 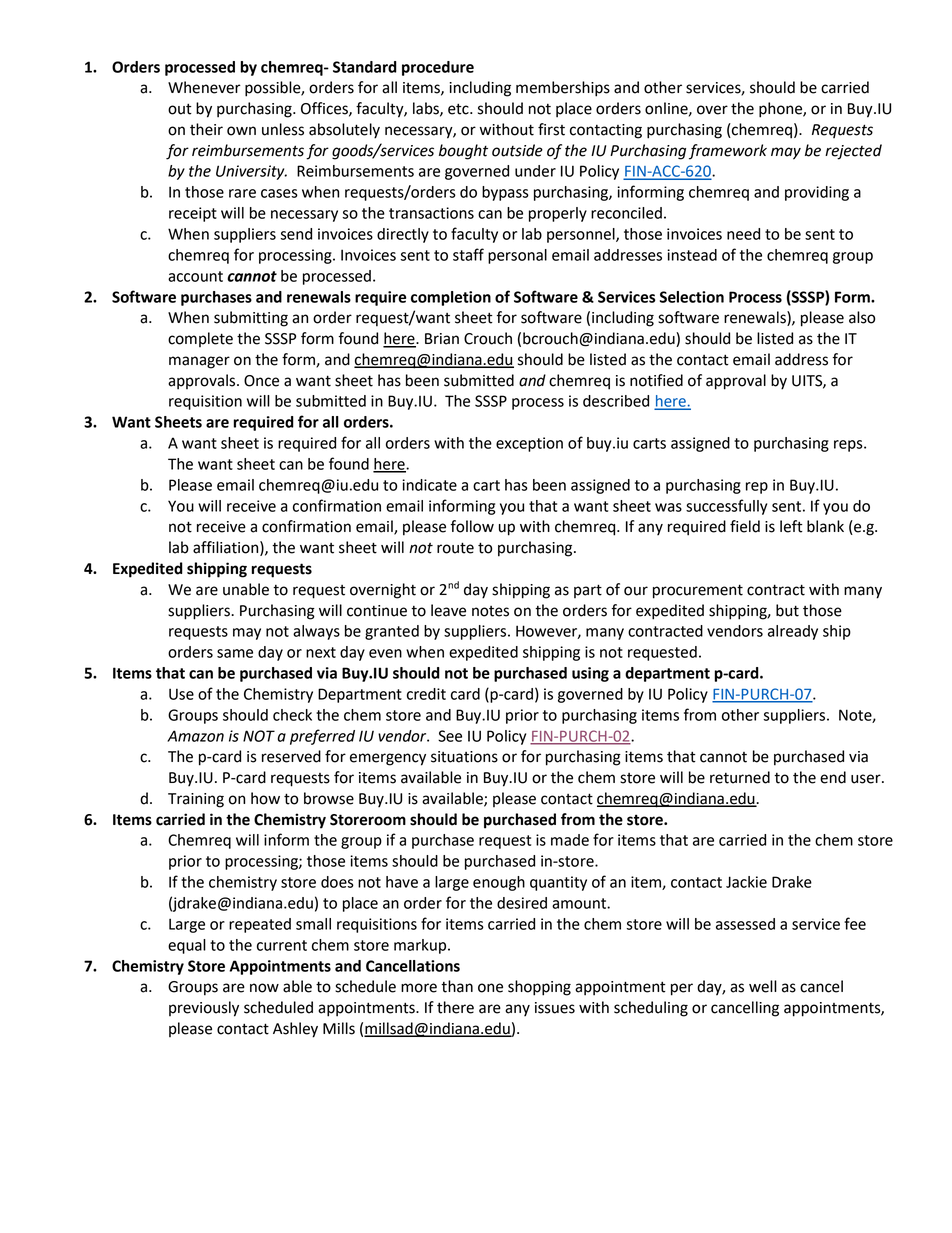 I want to click on returned, so click(x=740, y=777).
